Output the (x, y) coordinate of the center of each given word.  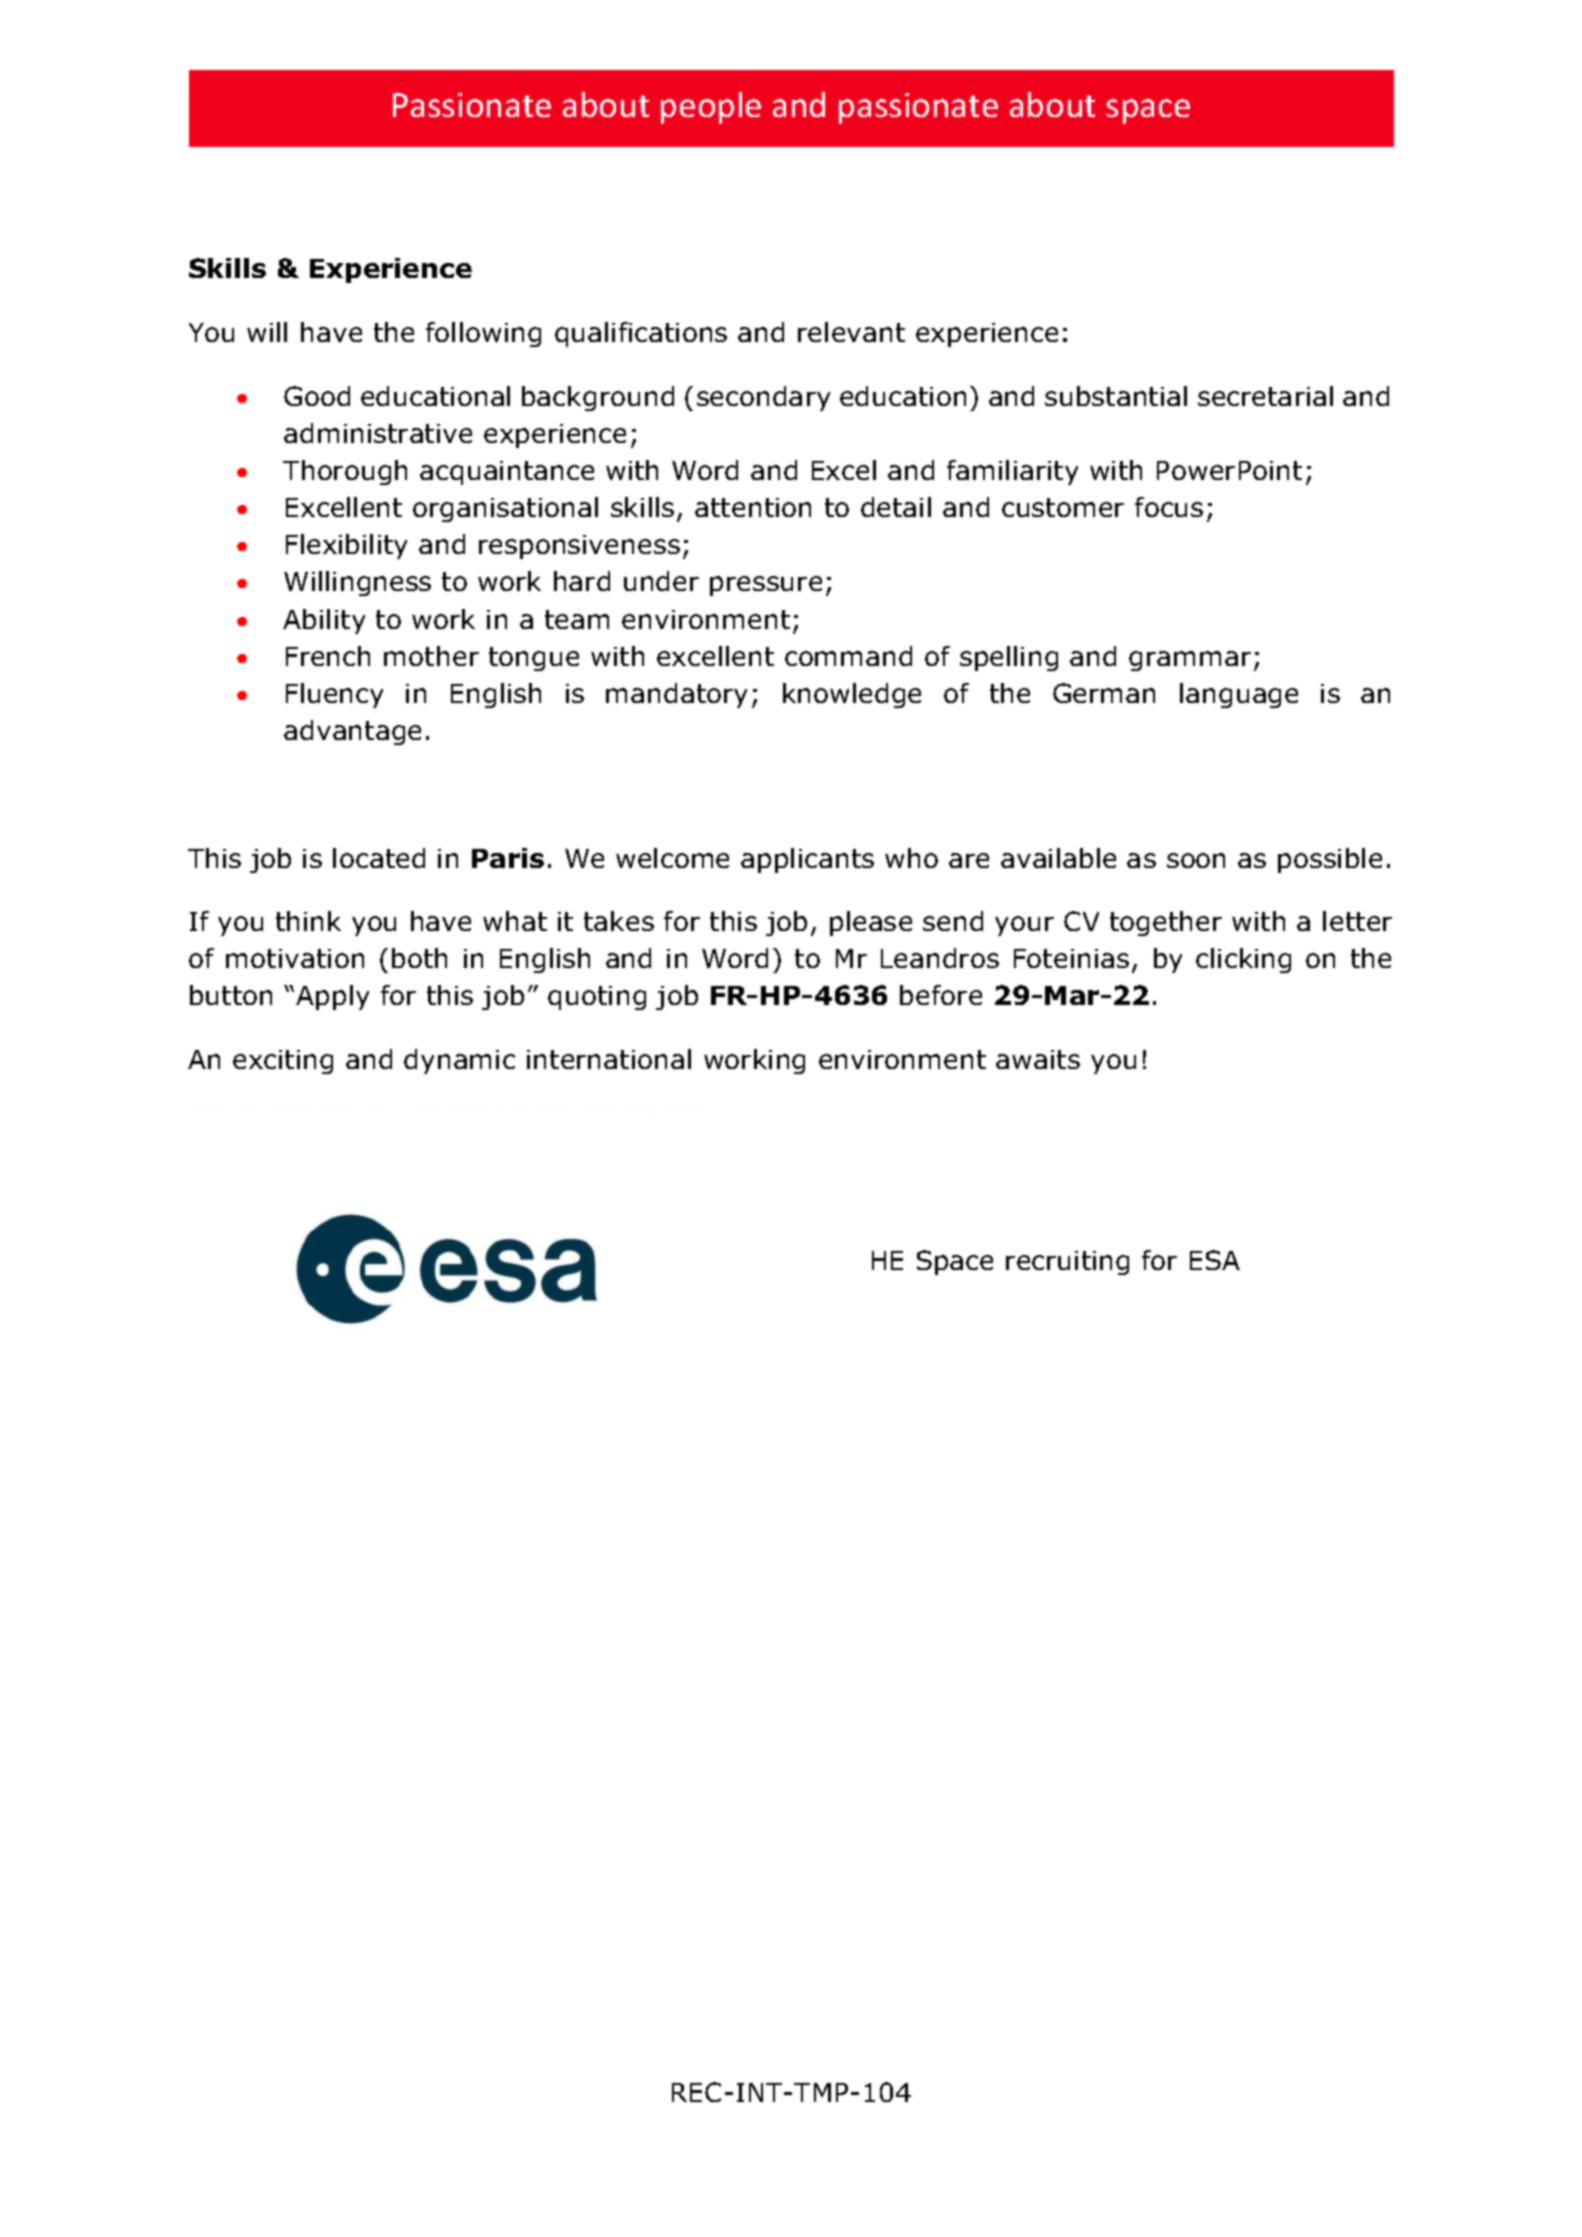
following (483, 334)
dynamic (459, 1061)
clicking (1243, 960)
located (379, 858)
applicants (807, 860)
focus (1169, 507)
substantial (1116, 396)
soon (1196, 860)
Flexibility (346, 546)
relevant (851, 332)
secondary (763, 398)
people (711, 108)
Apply (332, 997)
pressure (766, 586)
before (941, 995)
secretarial (1265, 396)
